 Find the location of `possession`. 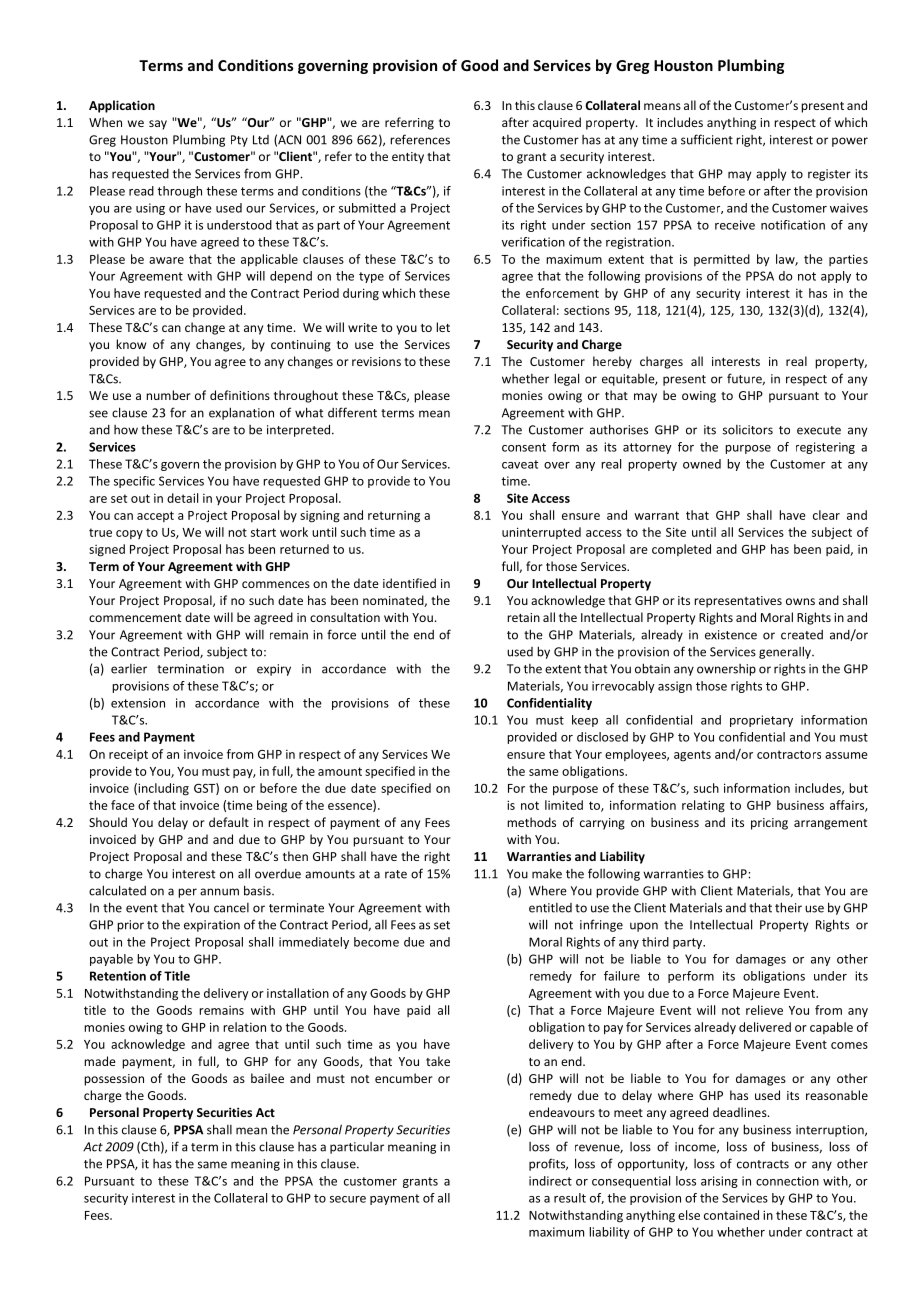

possession is located at coordinates (114, 1080).
